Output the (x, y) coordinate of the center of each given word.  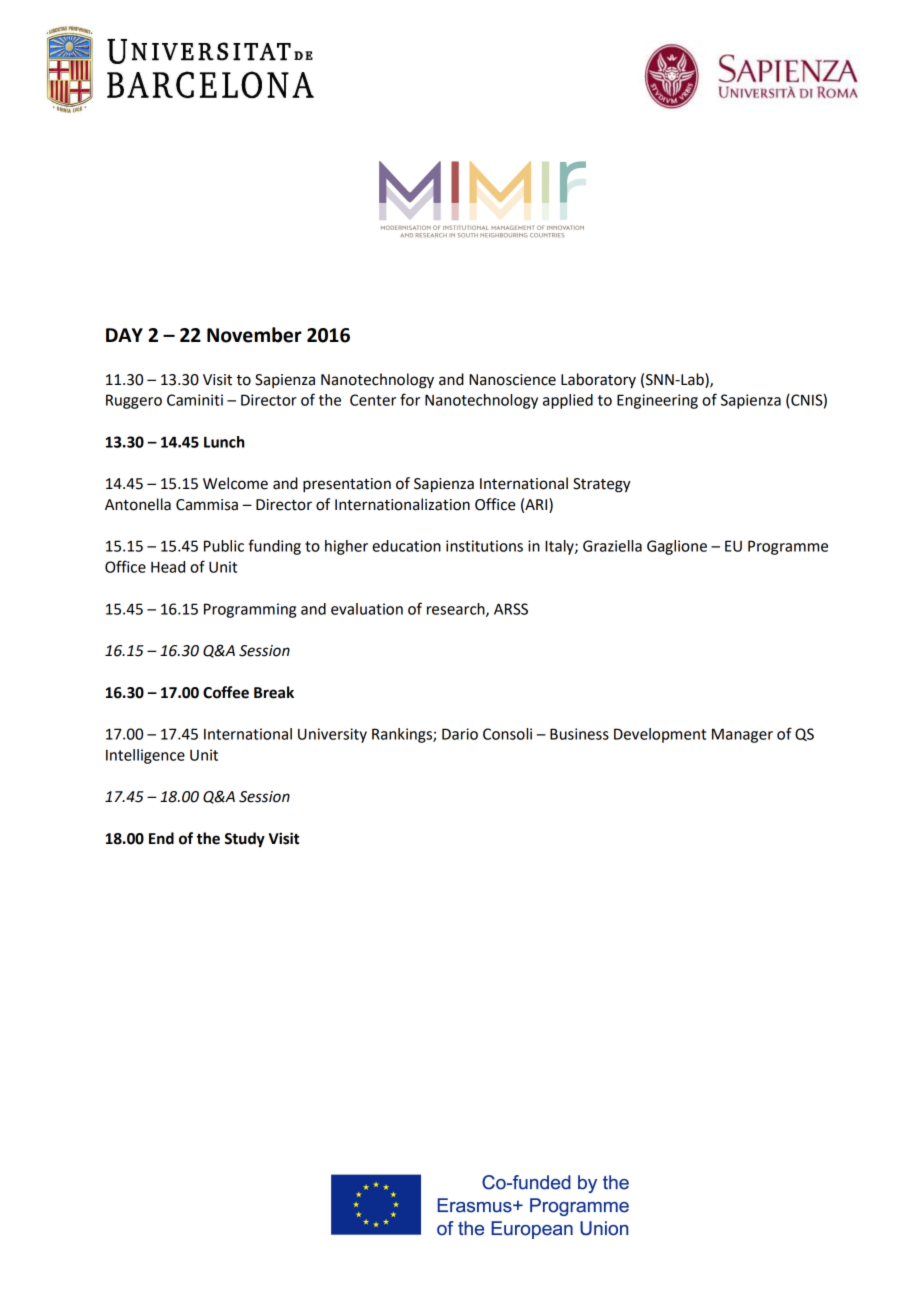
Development (660, 735)
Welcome (235, 483)
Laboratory (598, 380)
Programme (788, 547)
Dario (460, 734)
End (161, 838)
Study (245, 840)
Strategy (602, 485)
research (457, 610)
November (254, 335)
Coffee (226, 692)
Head (168, 567)
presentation (347, 485)
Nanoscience (512, 380)
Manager (742, 735)
